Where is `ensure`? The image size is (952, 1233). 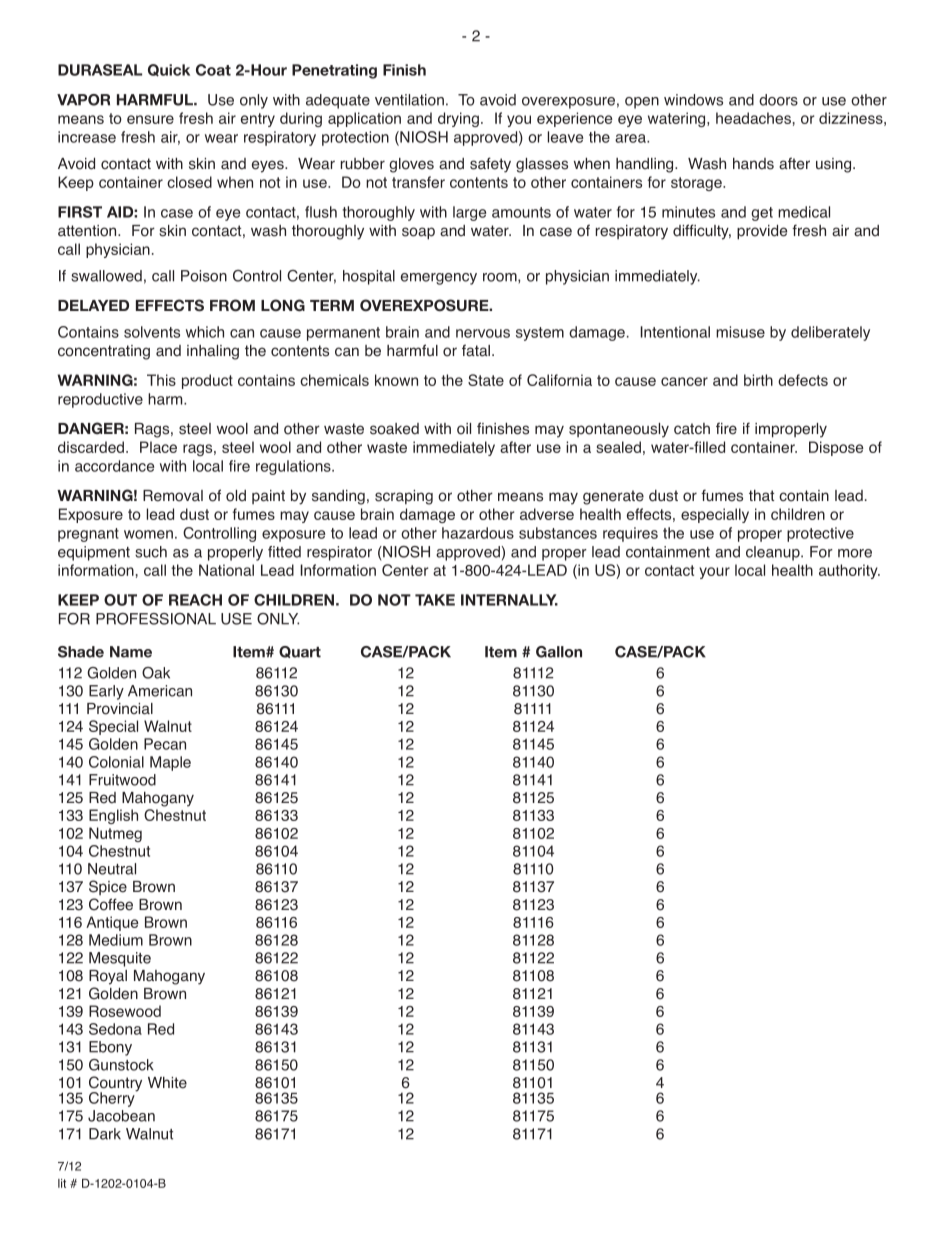 ensure is located at coordinates (150, 119).
